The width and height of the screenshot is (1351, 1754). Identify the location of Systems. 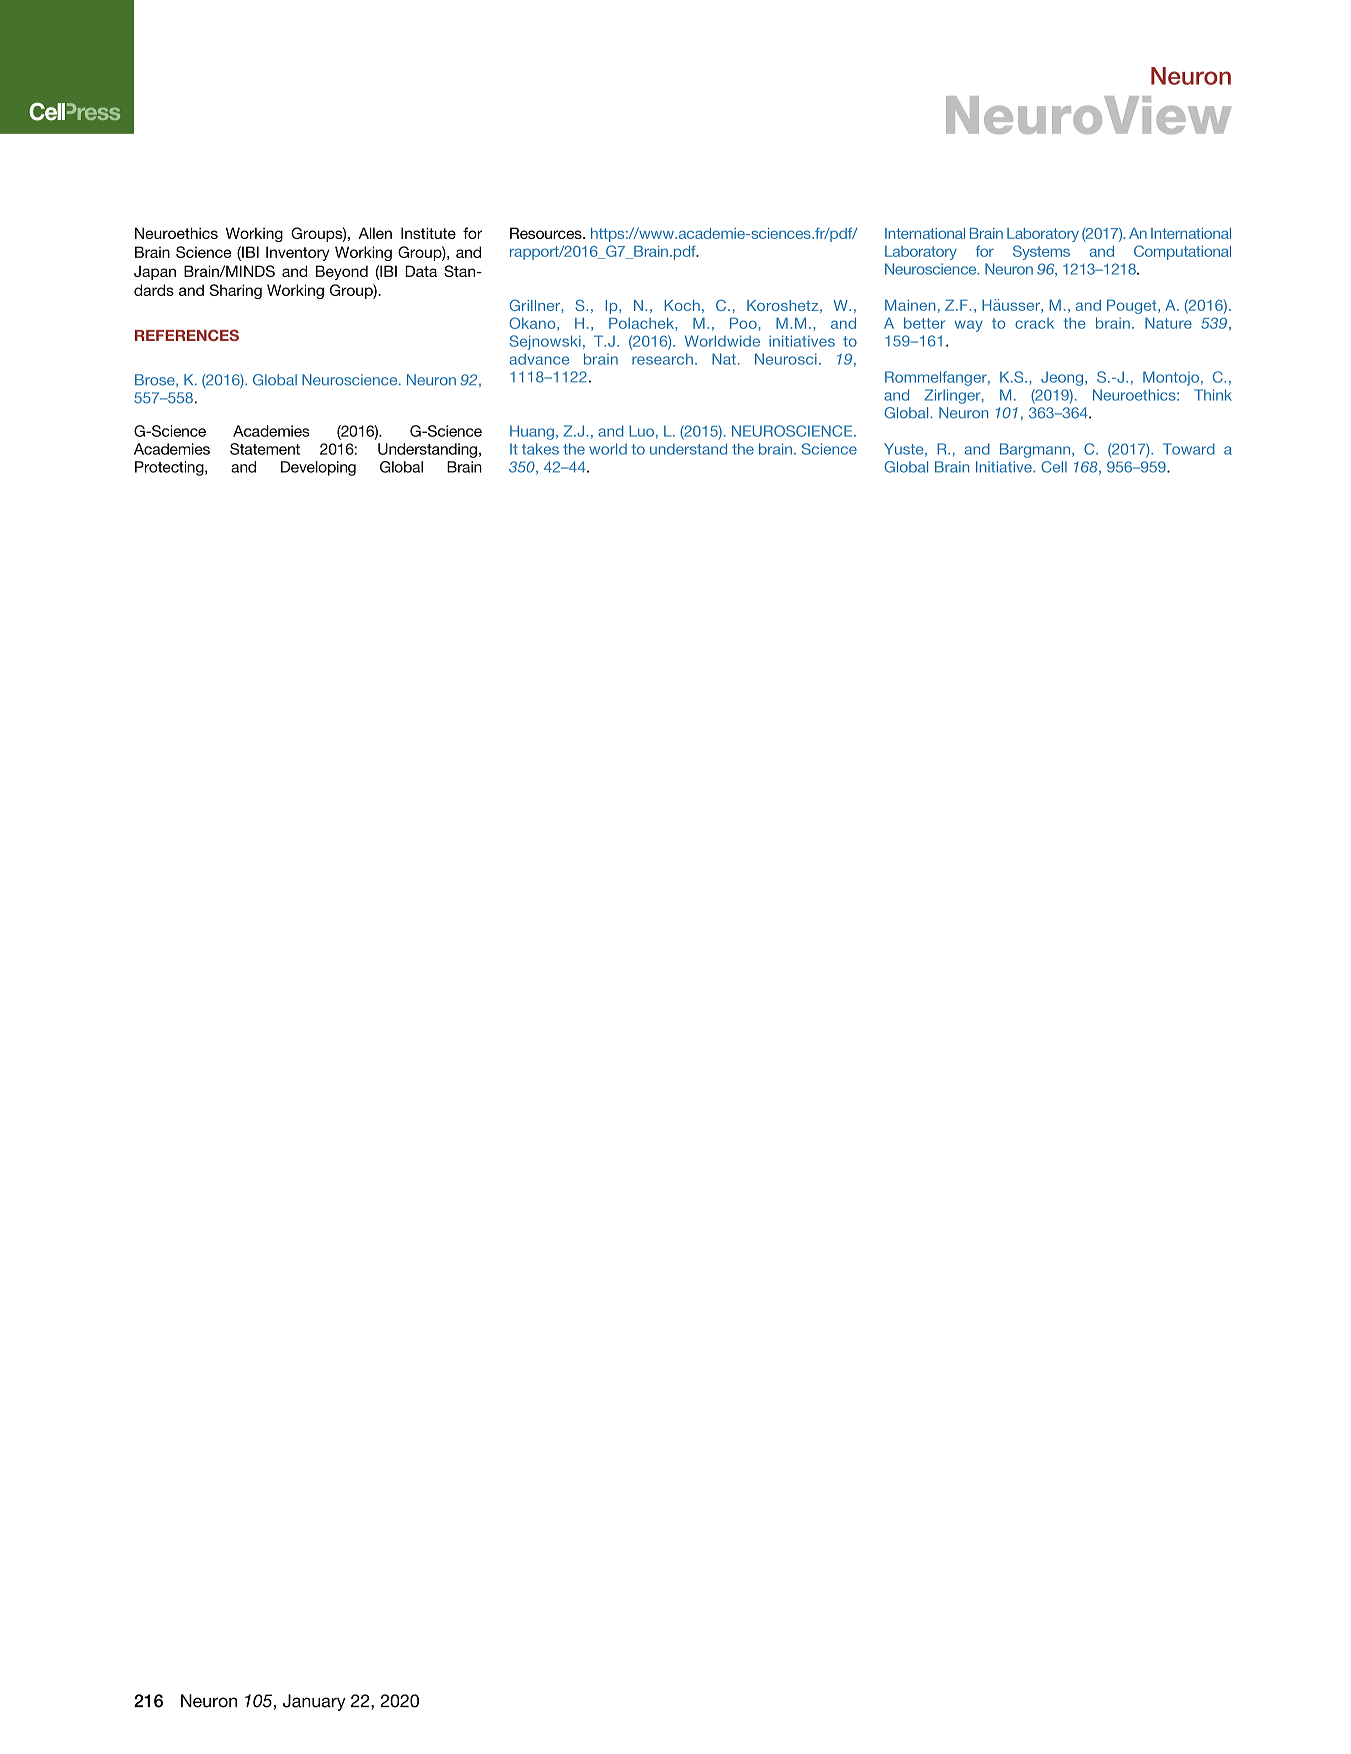
(1041, 252).
